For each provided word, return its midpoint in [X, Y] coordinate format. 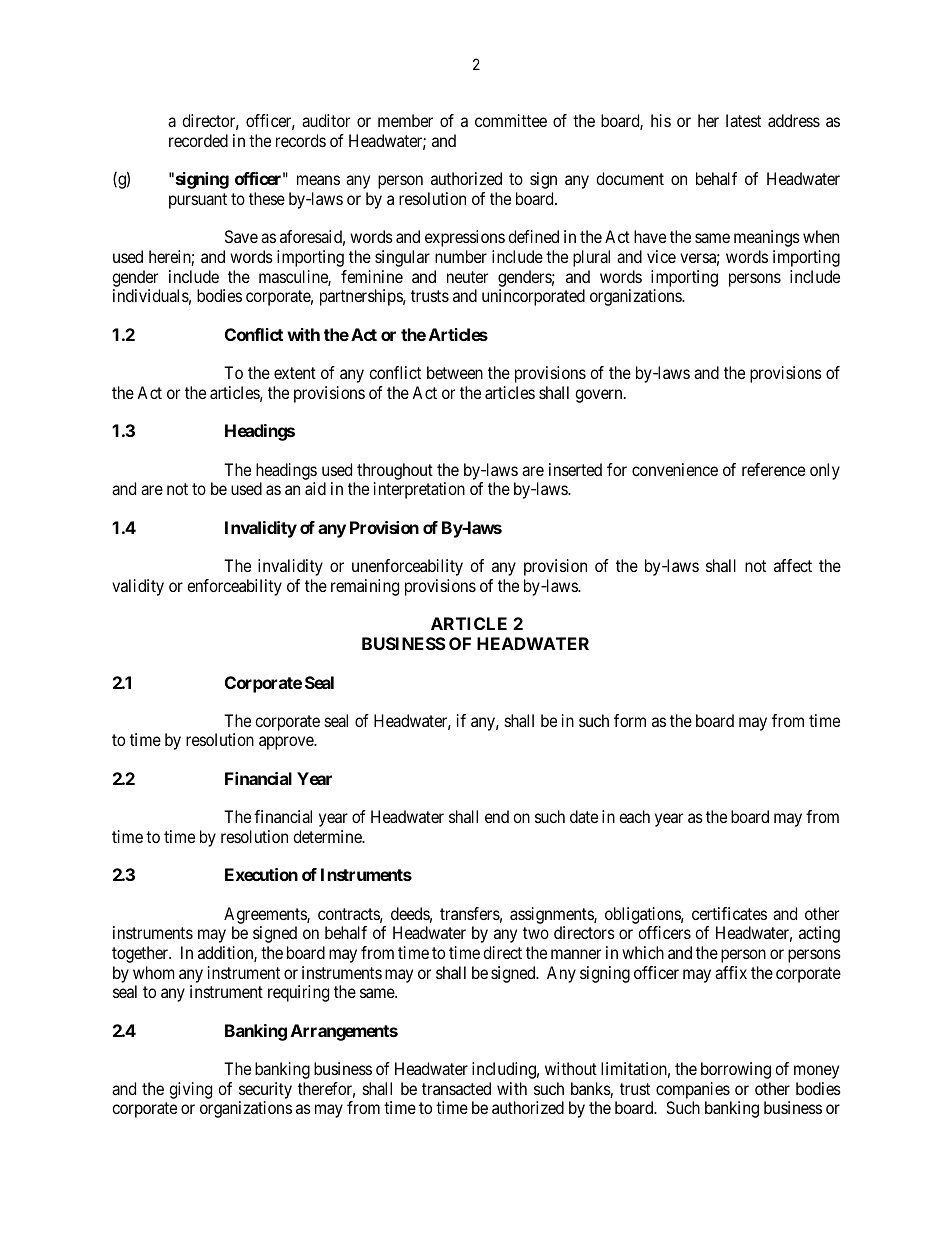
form [630, 720]
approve [287, 743]
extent [295, 373]
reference [773, 469]
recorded [198, 140]
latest [743, 120]
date [584, 816]
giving [190, 1090]
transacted [456, 1088]
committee [511, 120]
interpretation [419, 490]
